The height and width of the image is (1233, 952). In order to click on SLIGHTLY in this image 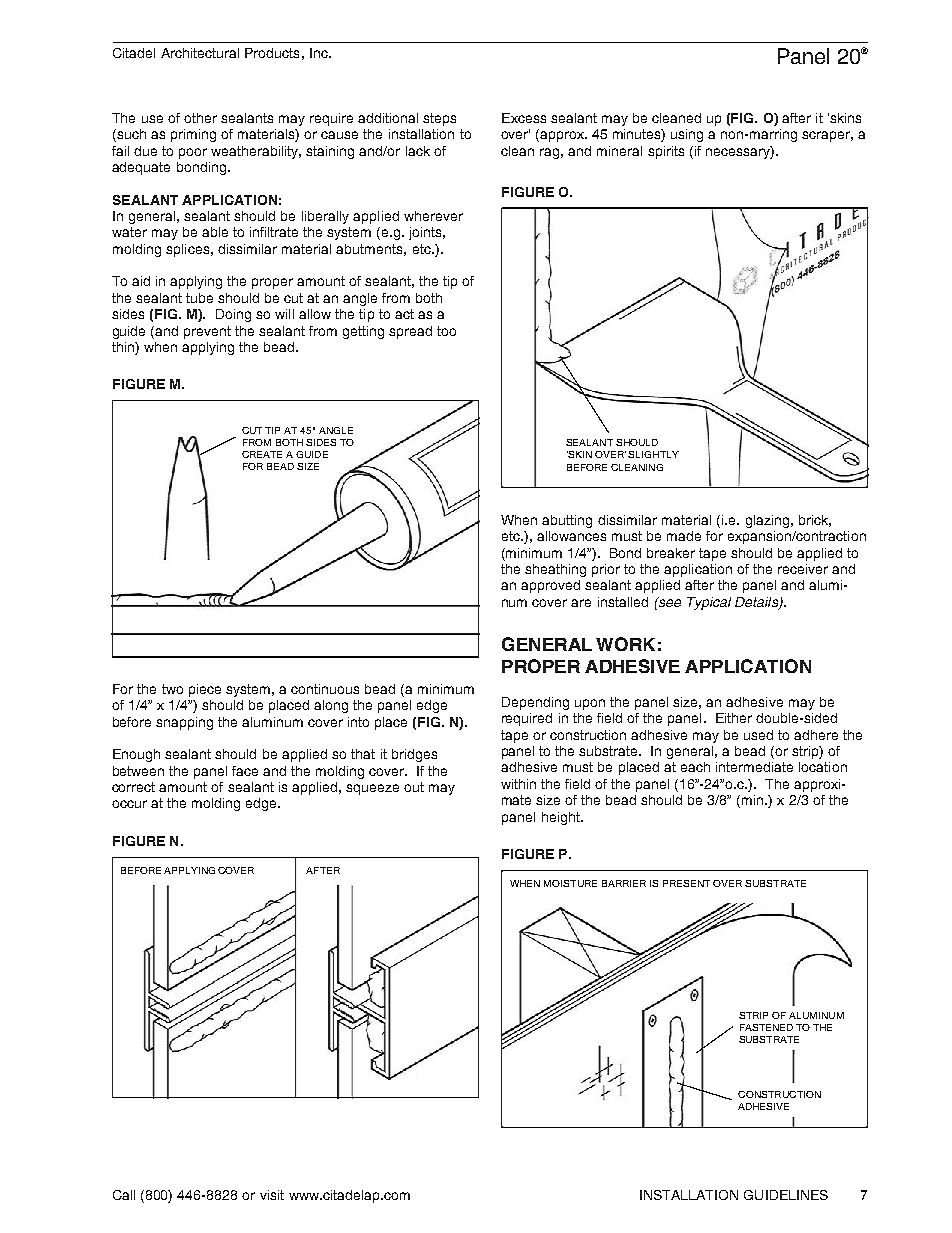, I will do `click(653, 454)`.
